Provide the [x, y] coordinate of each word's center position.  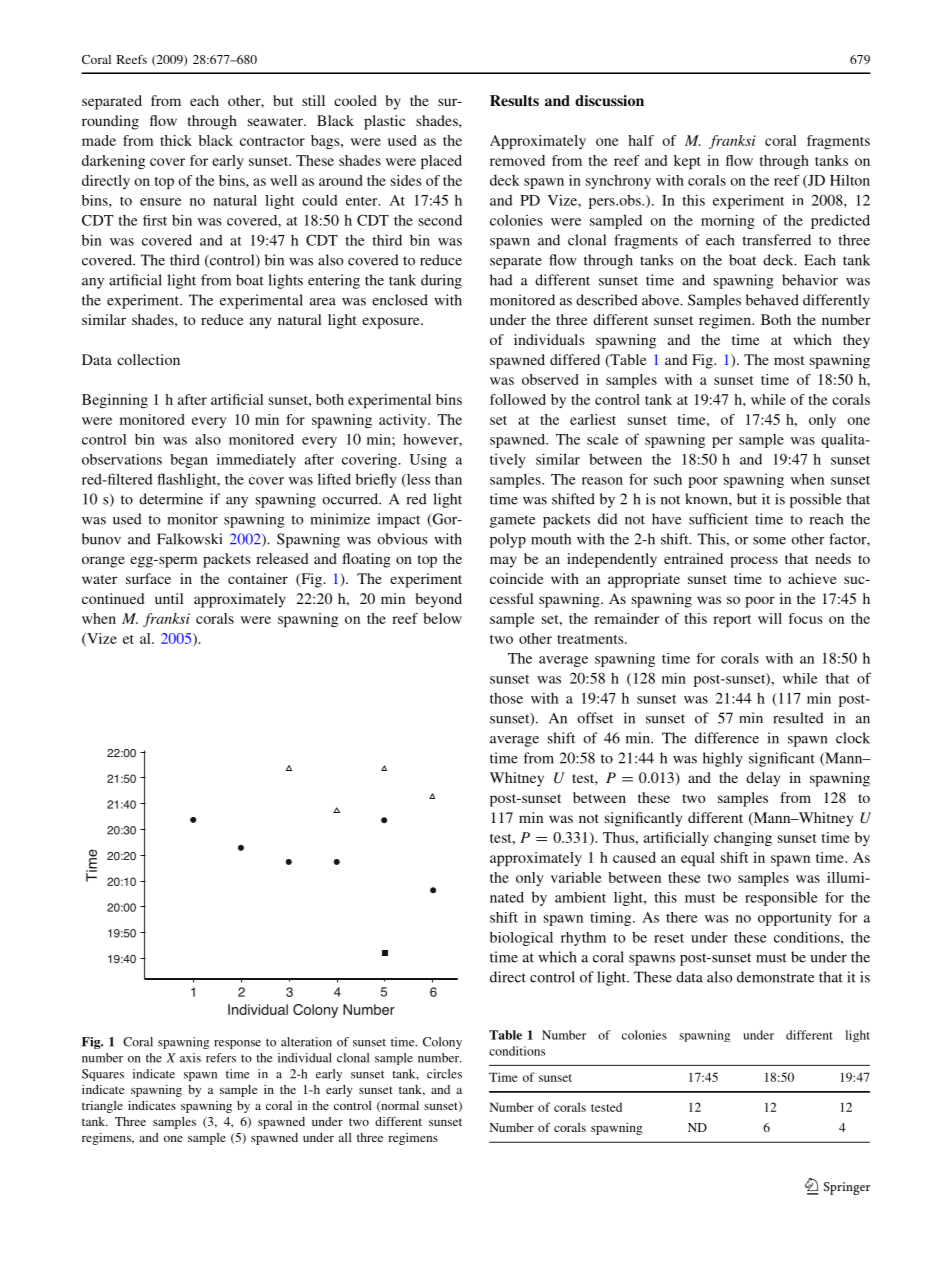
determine [171, 499]
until [169, 598]
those [506, 698]
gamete [512, 521]
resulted [798, 718]
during [441, 281]
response [237, 1044]
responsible [781, 898]
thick [176, 140]
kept [687, 162]
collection [148, 359]
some [769, 541]
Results [514, 100]
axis [190, 1058]
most [789, 360]
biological [521, 939]
